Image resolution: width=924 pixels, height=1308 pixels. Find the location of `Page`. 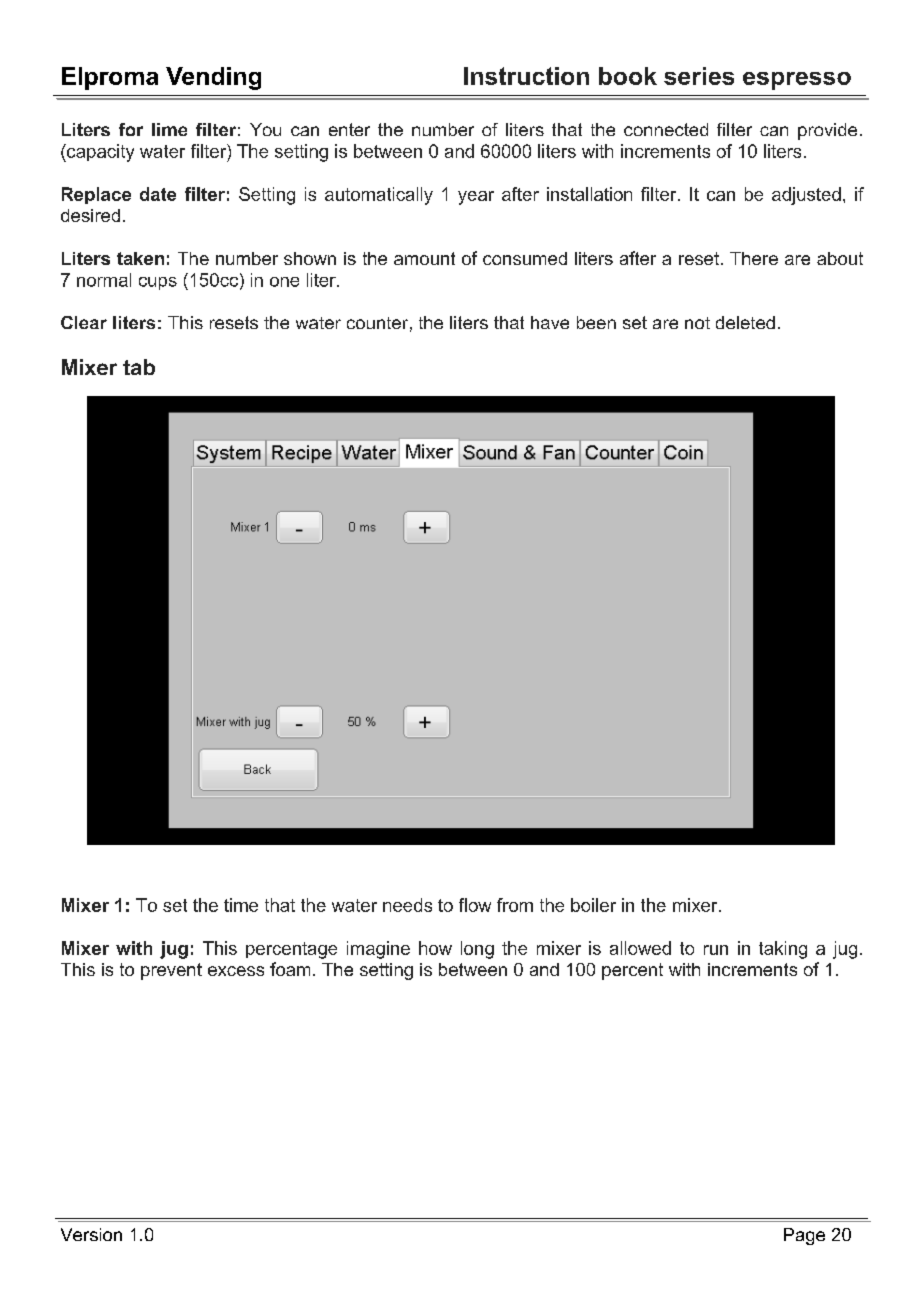

Page is located at coordinates (804, 1236).
